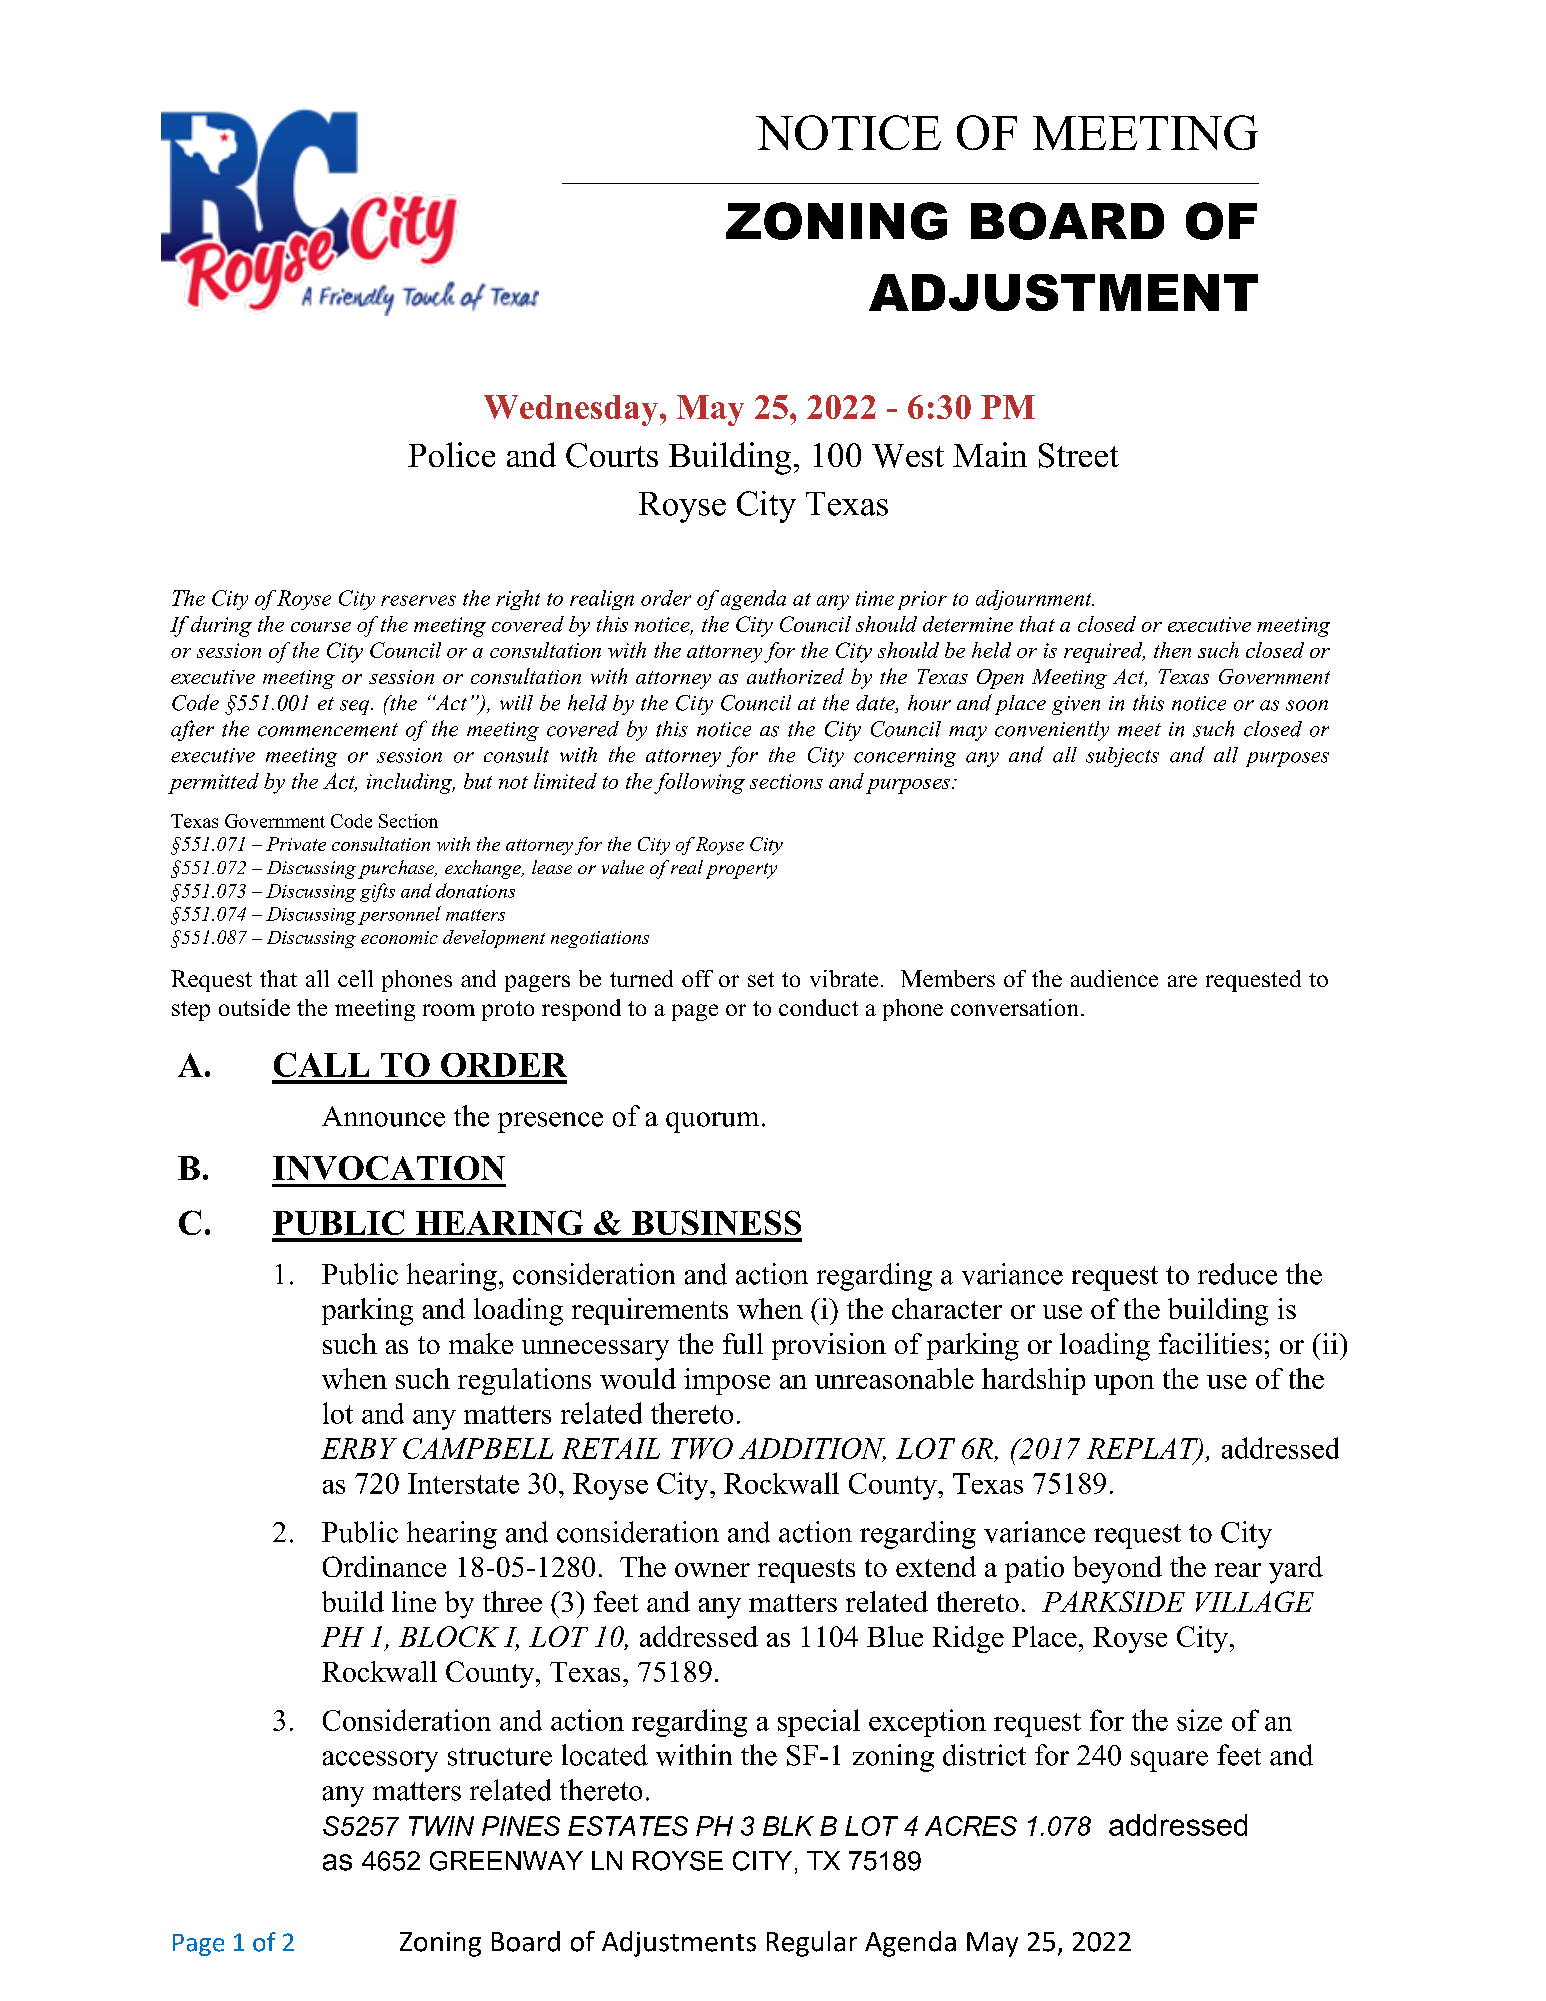  What do you see at coordinates (716, 1222) in the screenshot?
I see `BUSINESS` at bounding box center [716, 1222].
